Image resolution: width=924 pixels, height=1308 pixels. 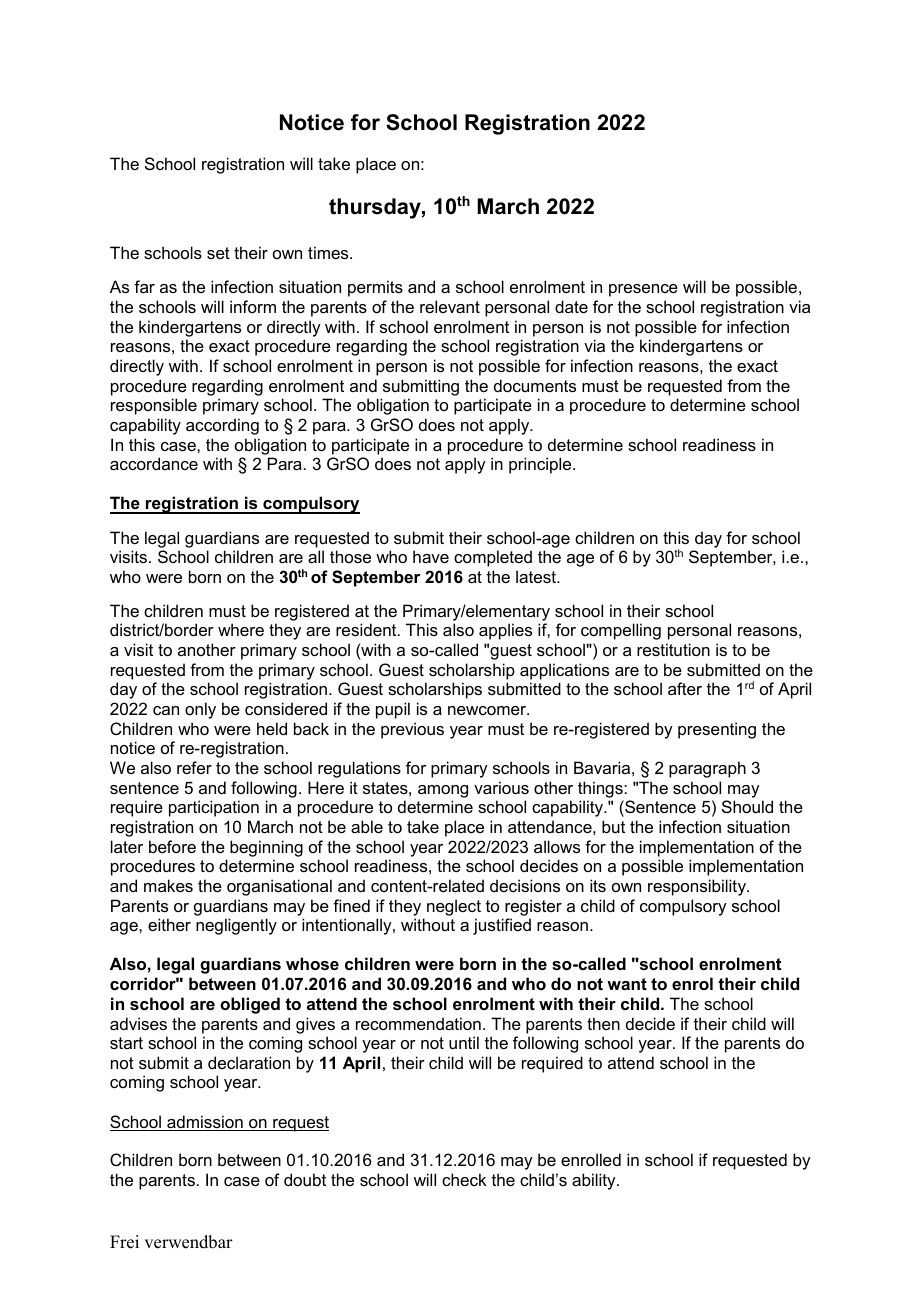 I want to click on have, so click(x=431, y=556).
